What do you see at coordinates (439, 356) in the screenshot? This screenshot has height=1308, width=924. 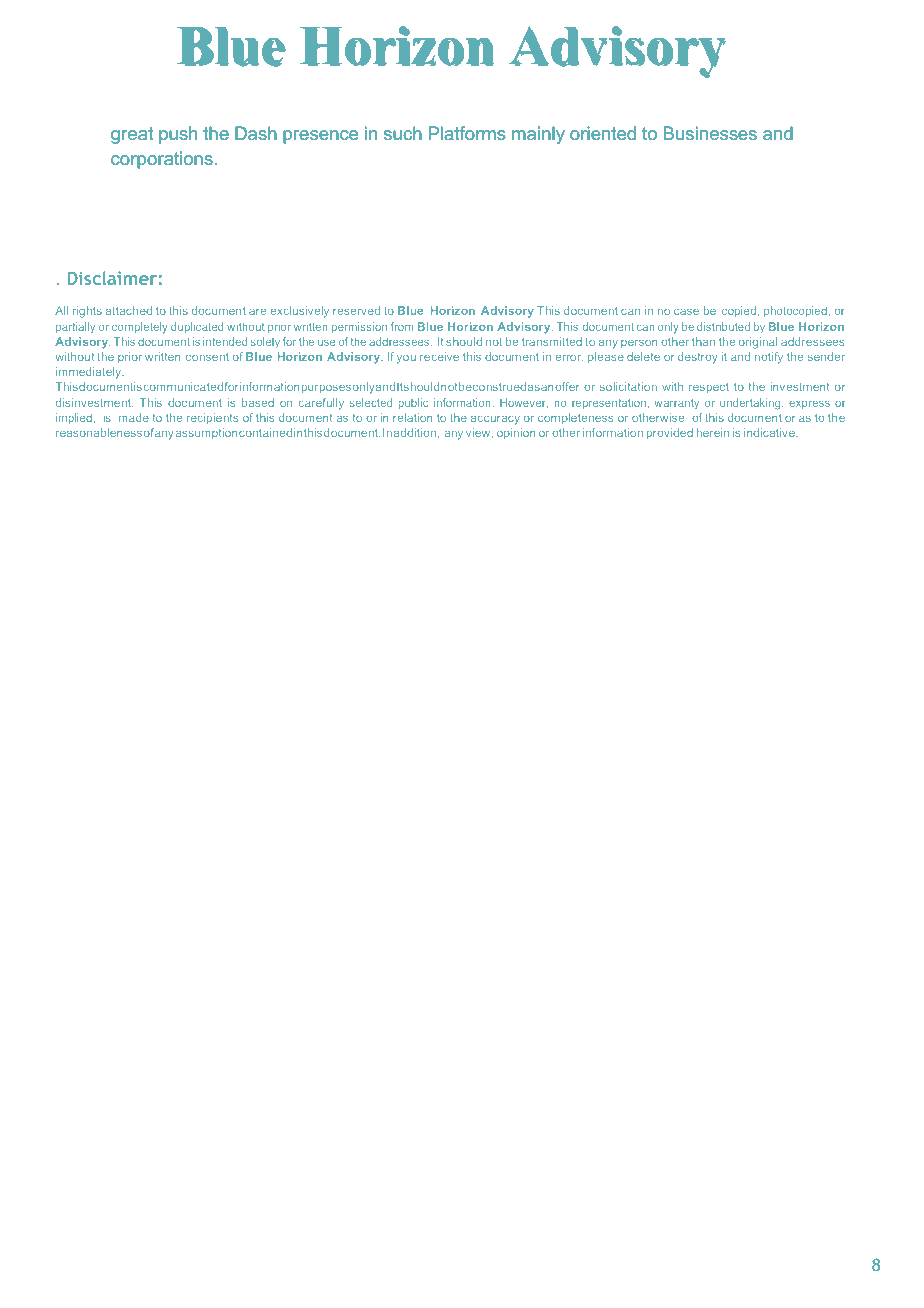 I see `receive` at bounding box center [439, 356].
